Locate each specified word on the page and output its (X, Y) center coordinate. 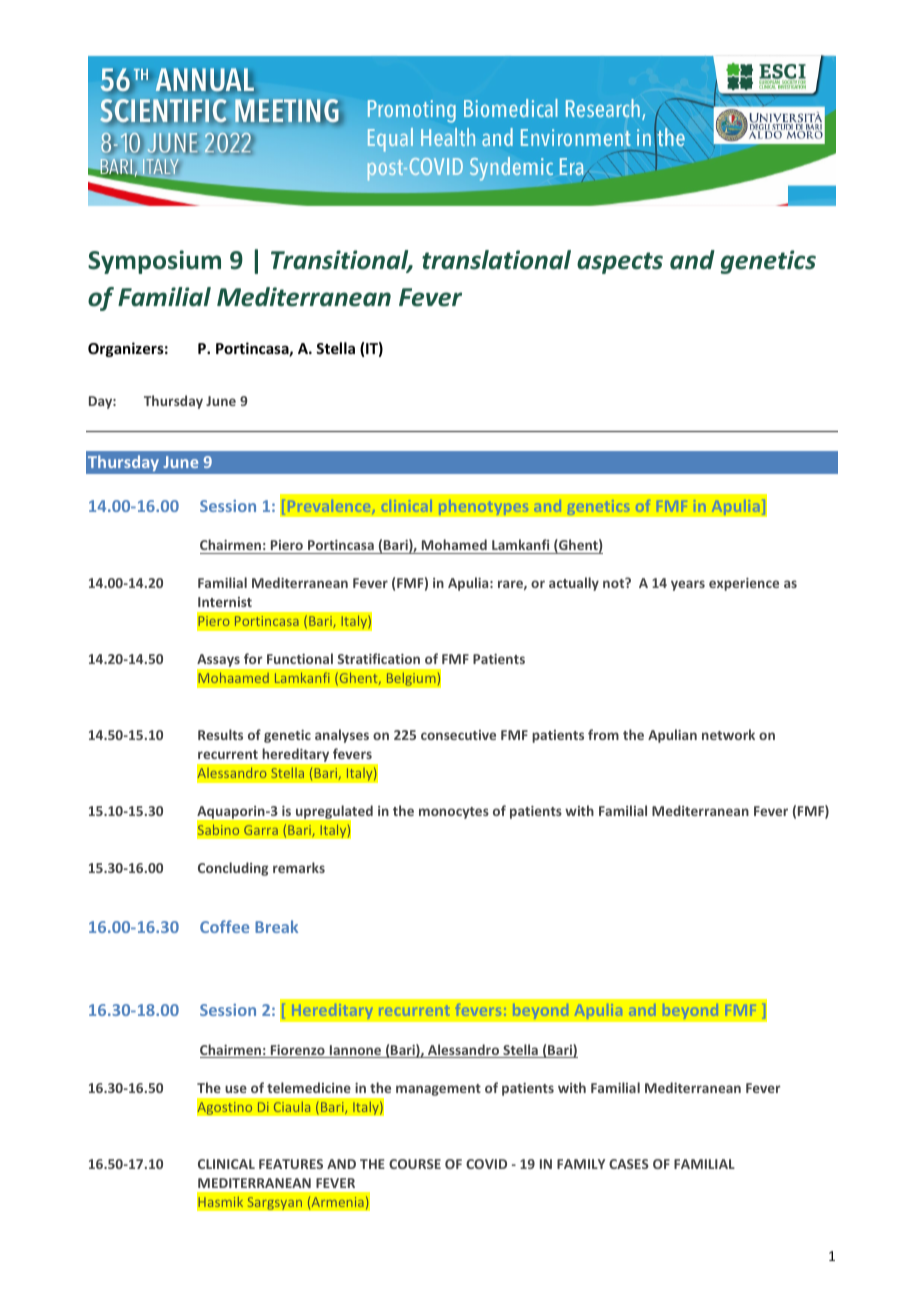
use (236, 1089)
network (728, 734)
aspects (620, 263)
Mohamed (454, 546)
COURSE (415, 1164)
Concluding (233, 869)
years (688, 585)
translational (496, 260)
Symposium (154, 262)
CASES (629, 1164)
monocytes (454, 813)
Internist (225, 602)
